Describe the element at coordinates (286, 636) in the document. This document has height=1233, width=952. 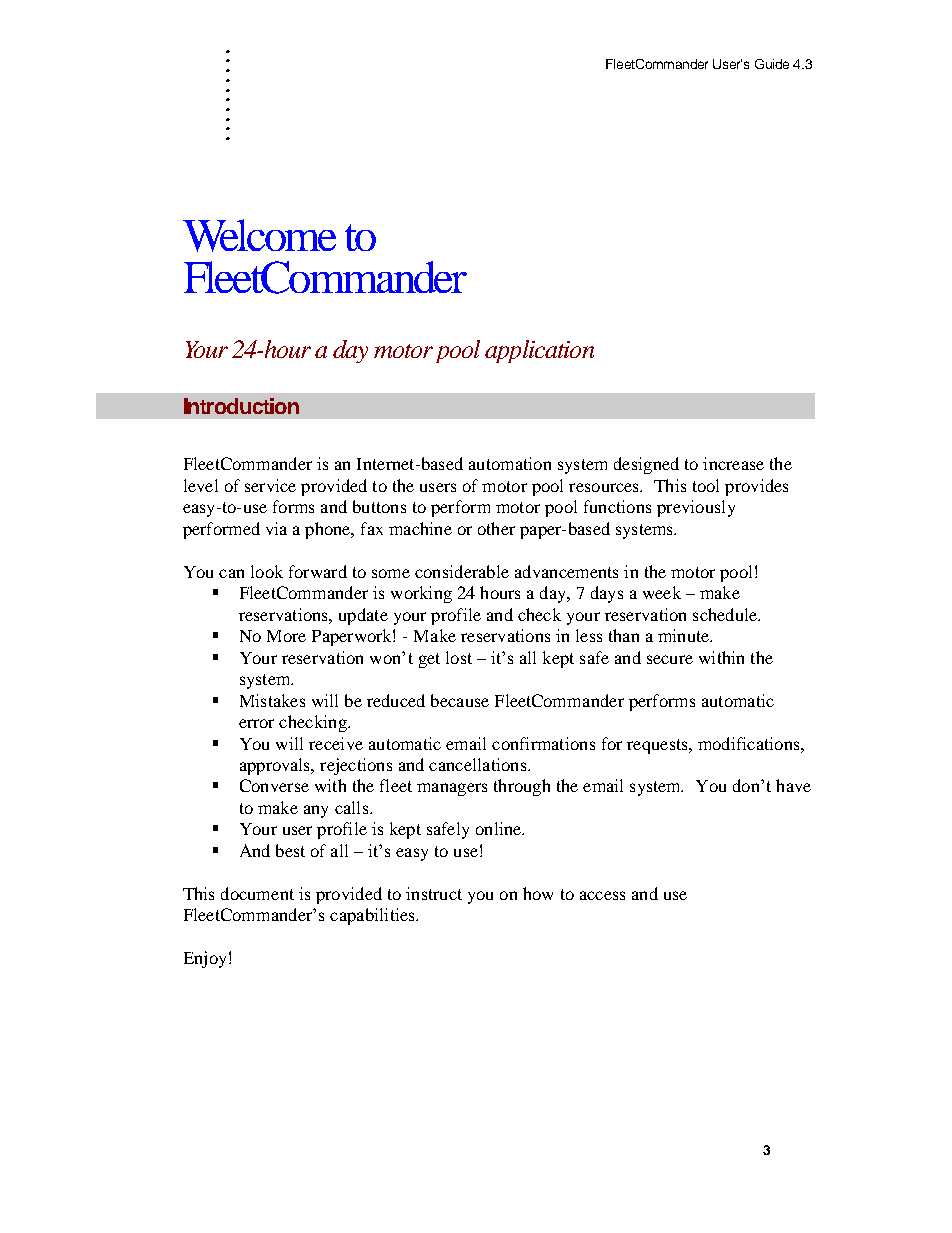
I see `More` at that location.
